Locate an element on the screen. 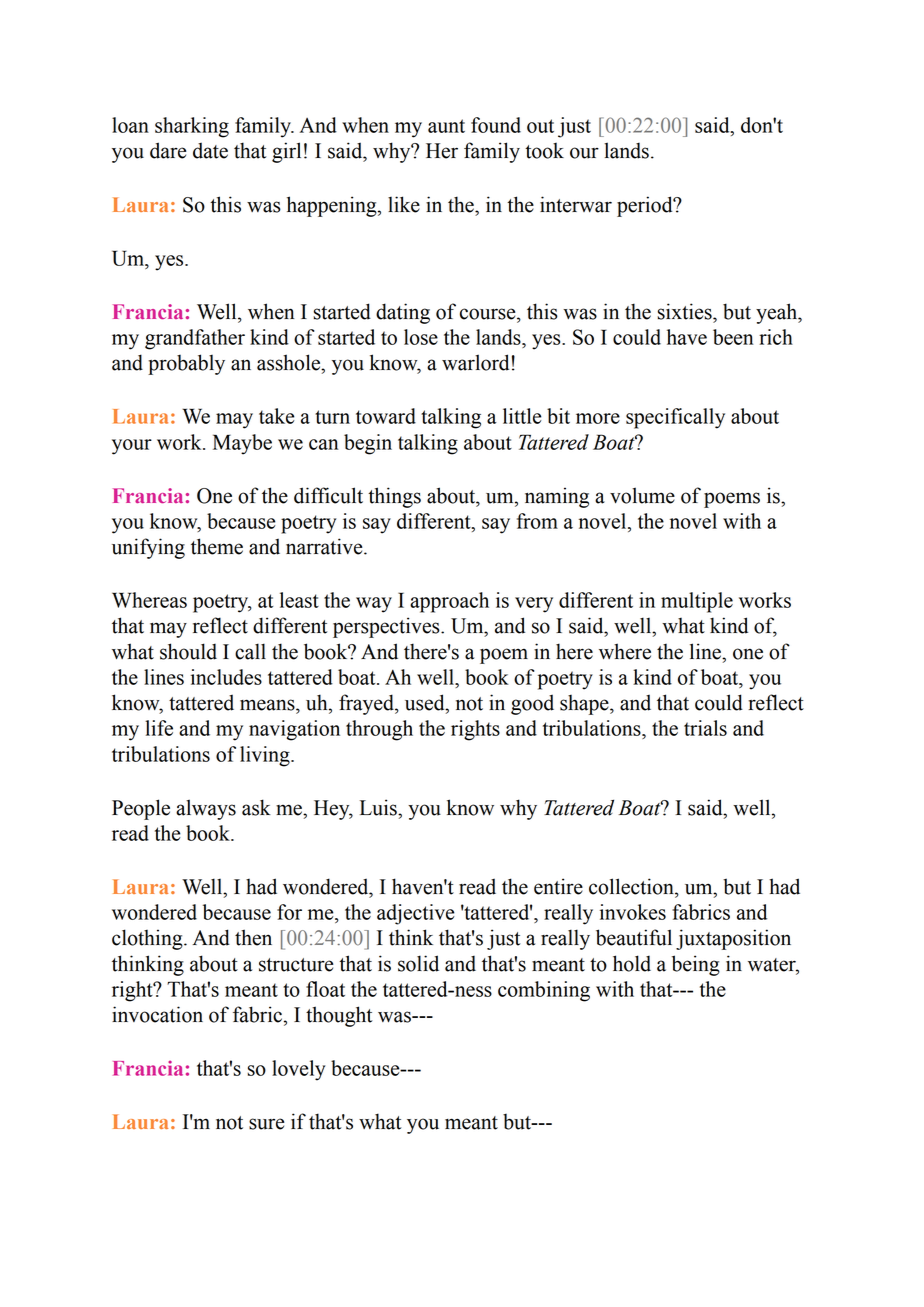 Image resolution: width=924 pixels, height=1307 pixels. sure is located at coordinates (266, 1124).
